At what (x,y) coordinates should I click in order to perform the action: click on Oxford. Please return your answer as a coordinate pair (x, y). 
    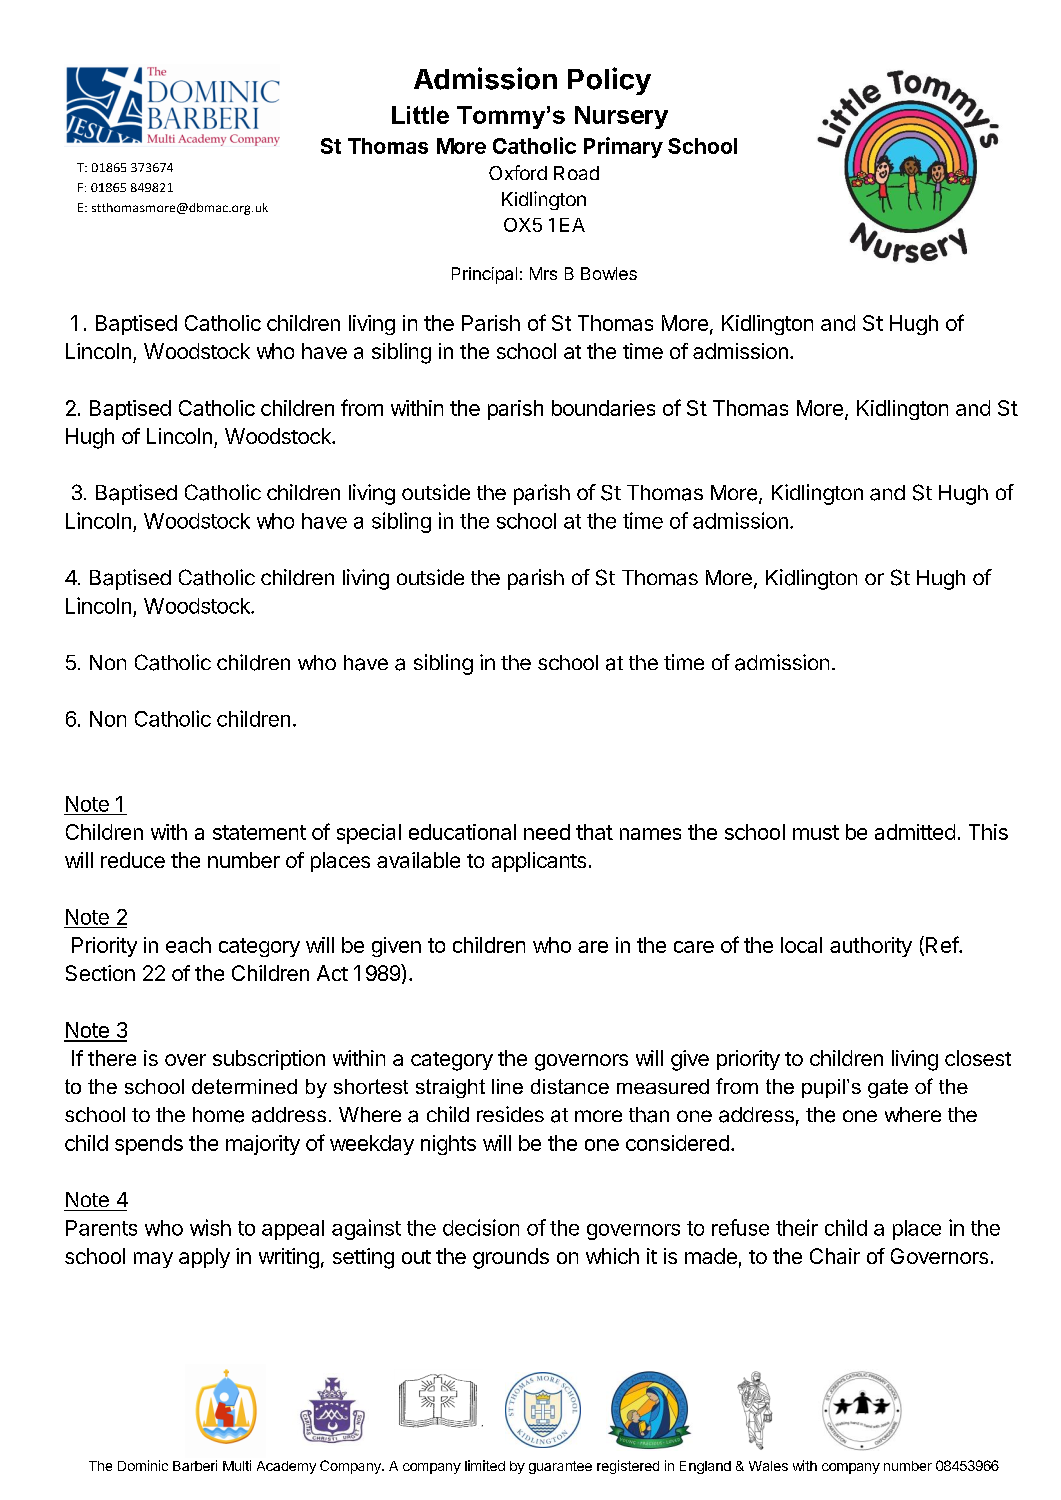
    Looking at the image, I should click on (518, 172).
